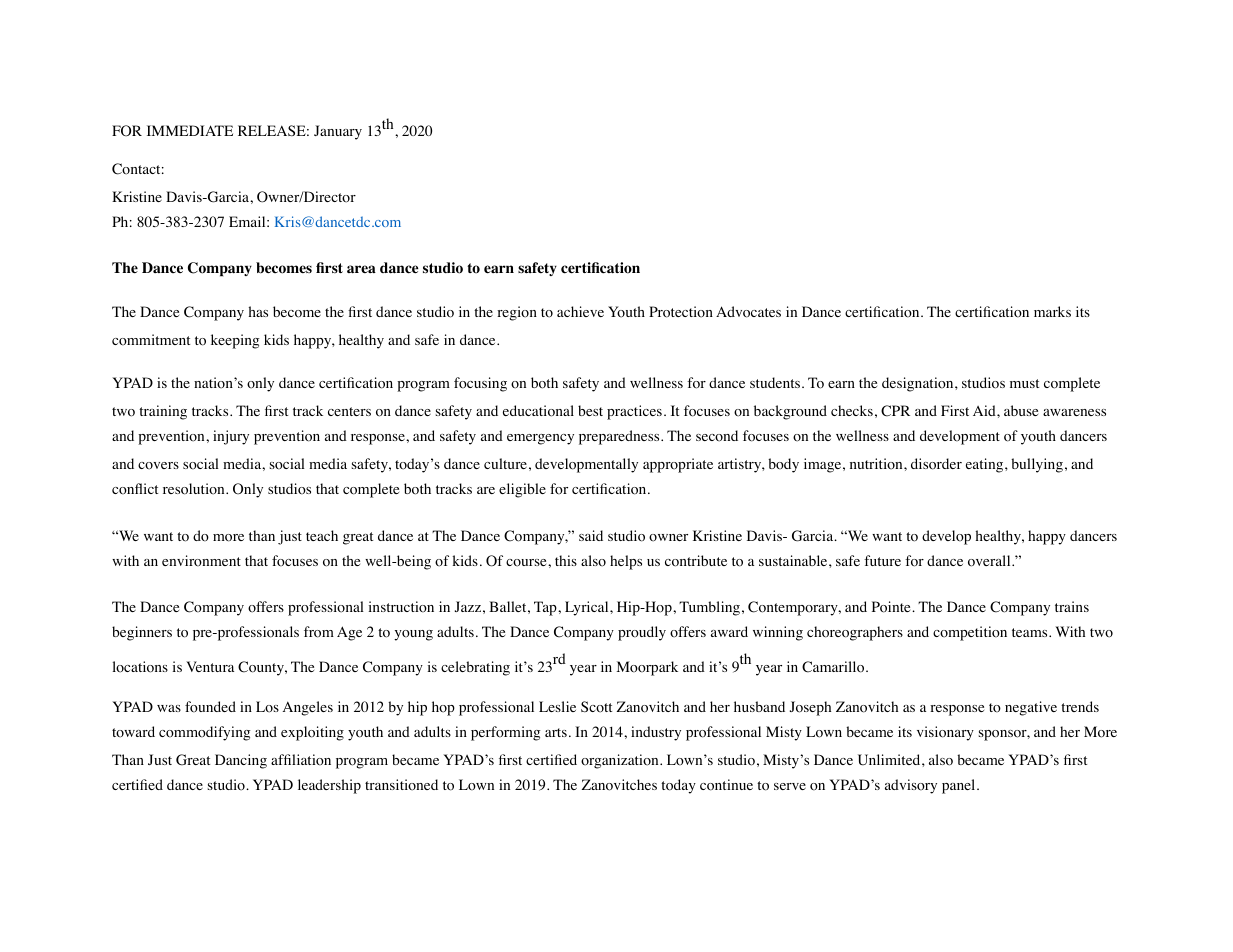 Image resolution: width=1233 pixels, height=952 pixels. Describe the element at coordinates (361, 269) in the screenshot. I see `area` at that location.
